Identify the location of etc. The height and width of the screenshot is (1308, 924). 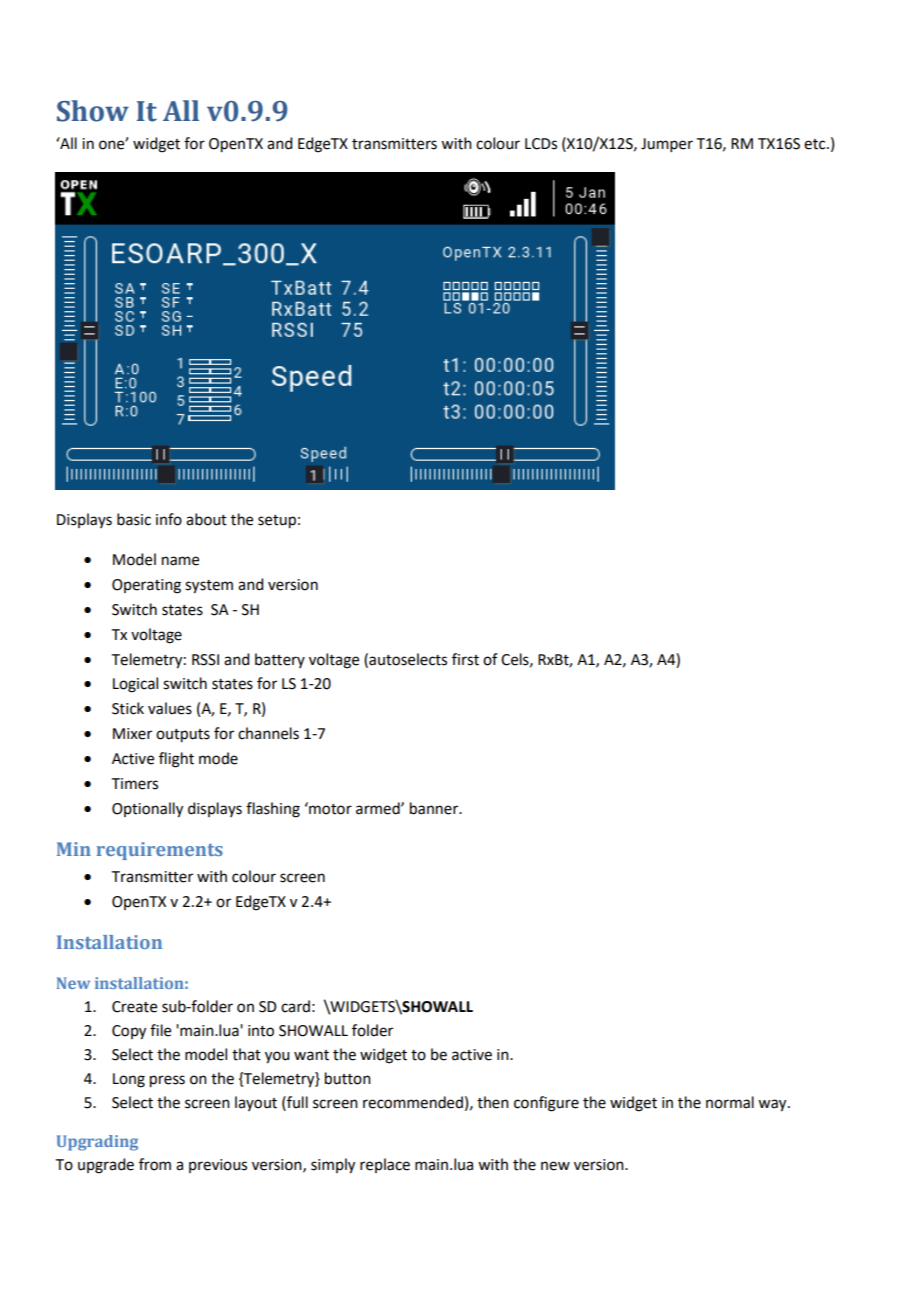
(816, 144).
